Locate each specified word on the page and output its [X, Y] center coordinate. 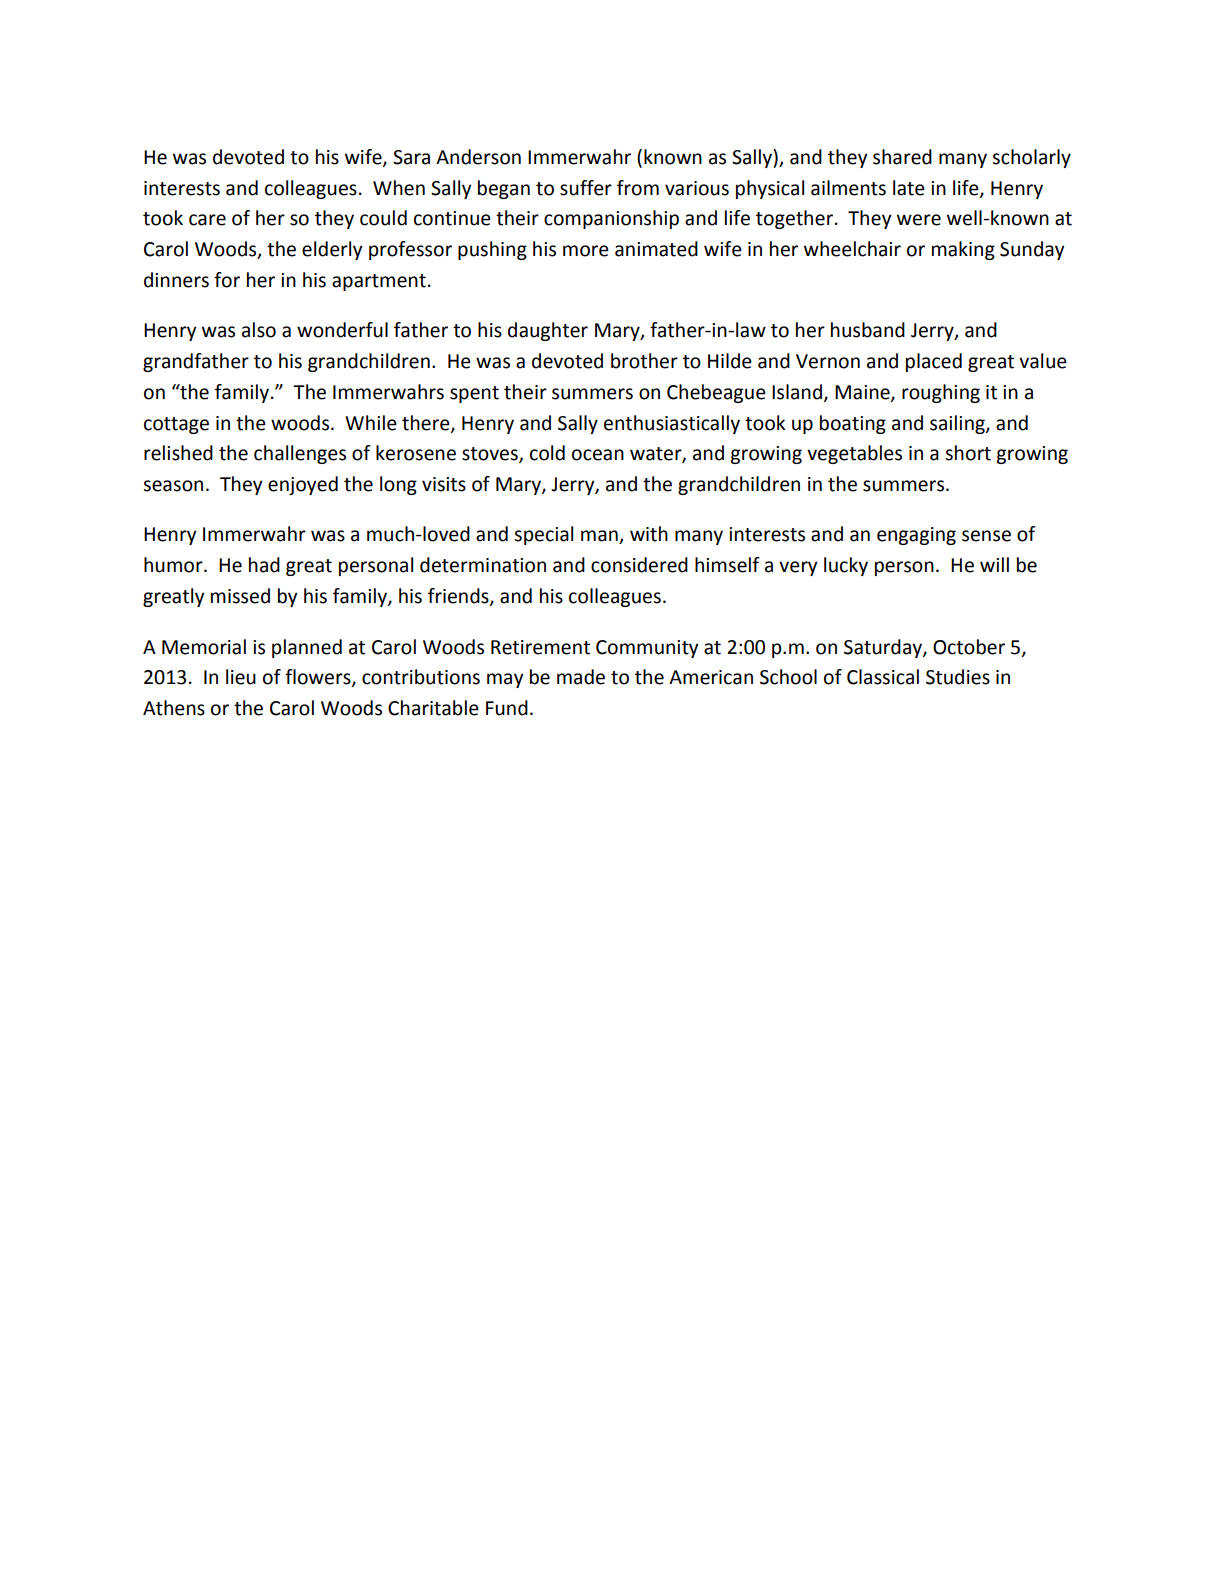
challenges [300, 454]
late [909, 188]
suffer [586, 188]
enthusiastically [672, 424]
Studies [958, 677]
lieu [241, 677]
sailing [958, 424]
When [399, 188]
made [581, 677]
